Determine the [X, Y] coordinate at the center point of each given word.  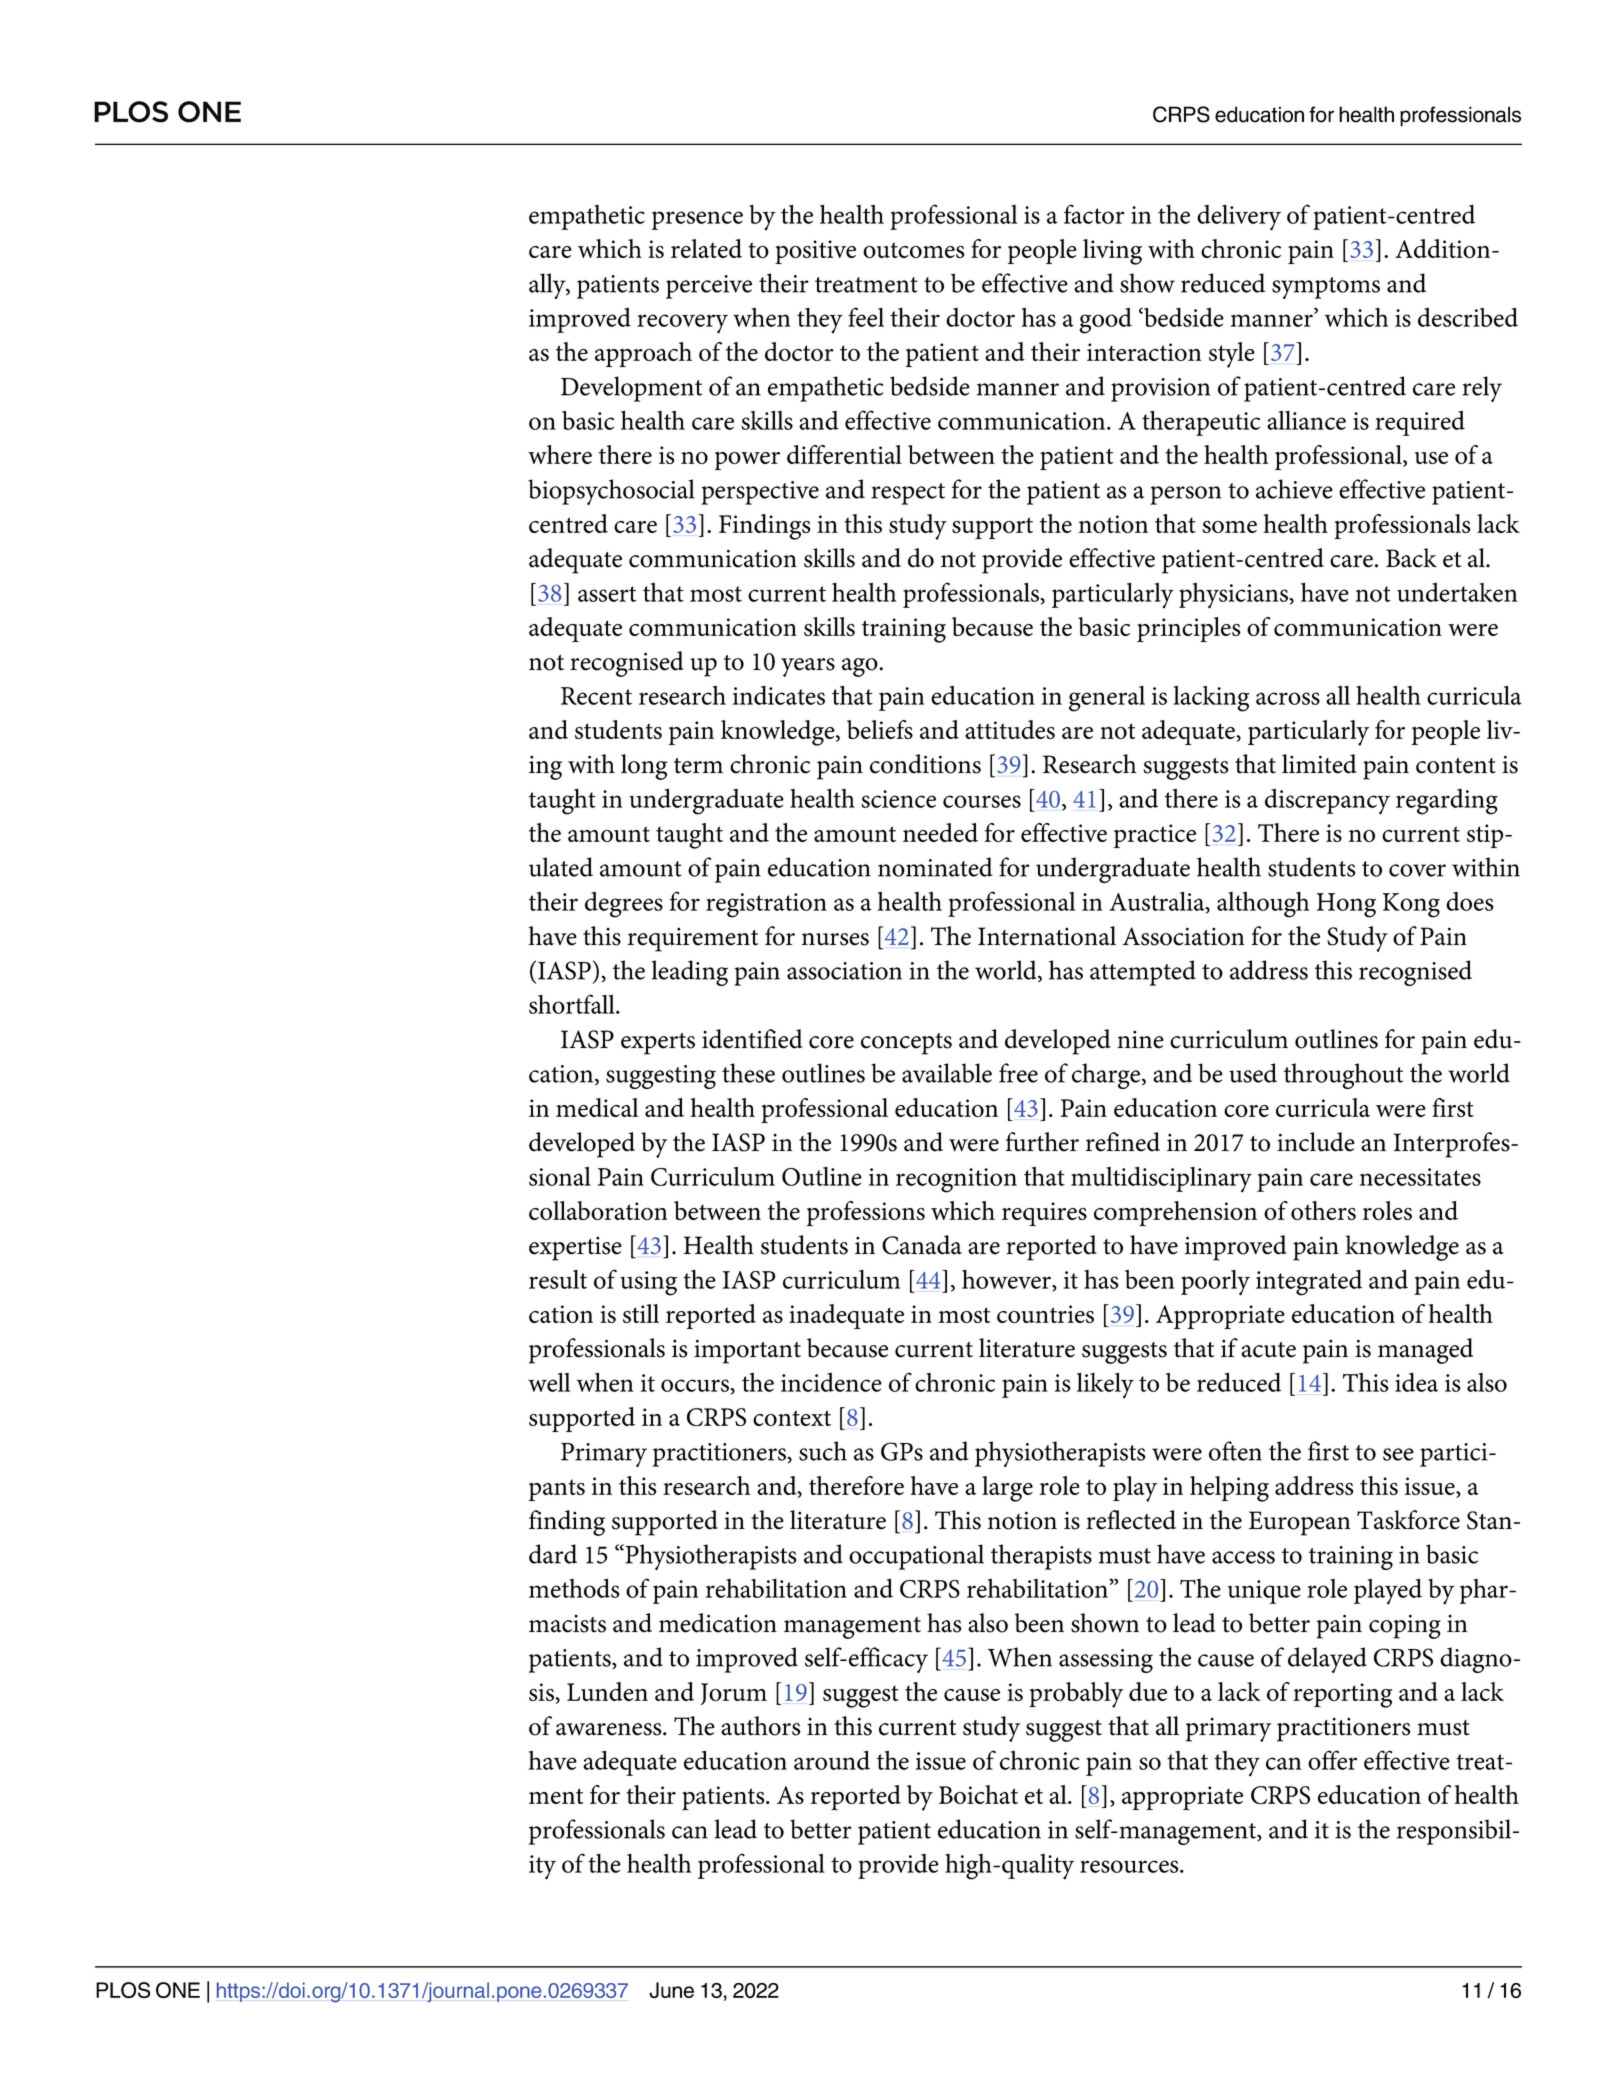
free [1018, 1073]
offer [1332, 1760]
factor [1094, 214]
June [671, 1990]
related [706, 248]
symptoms [1326, 288]
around [832, 1760]
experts [658, 1044]
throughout [1343, 1076]
